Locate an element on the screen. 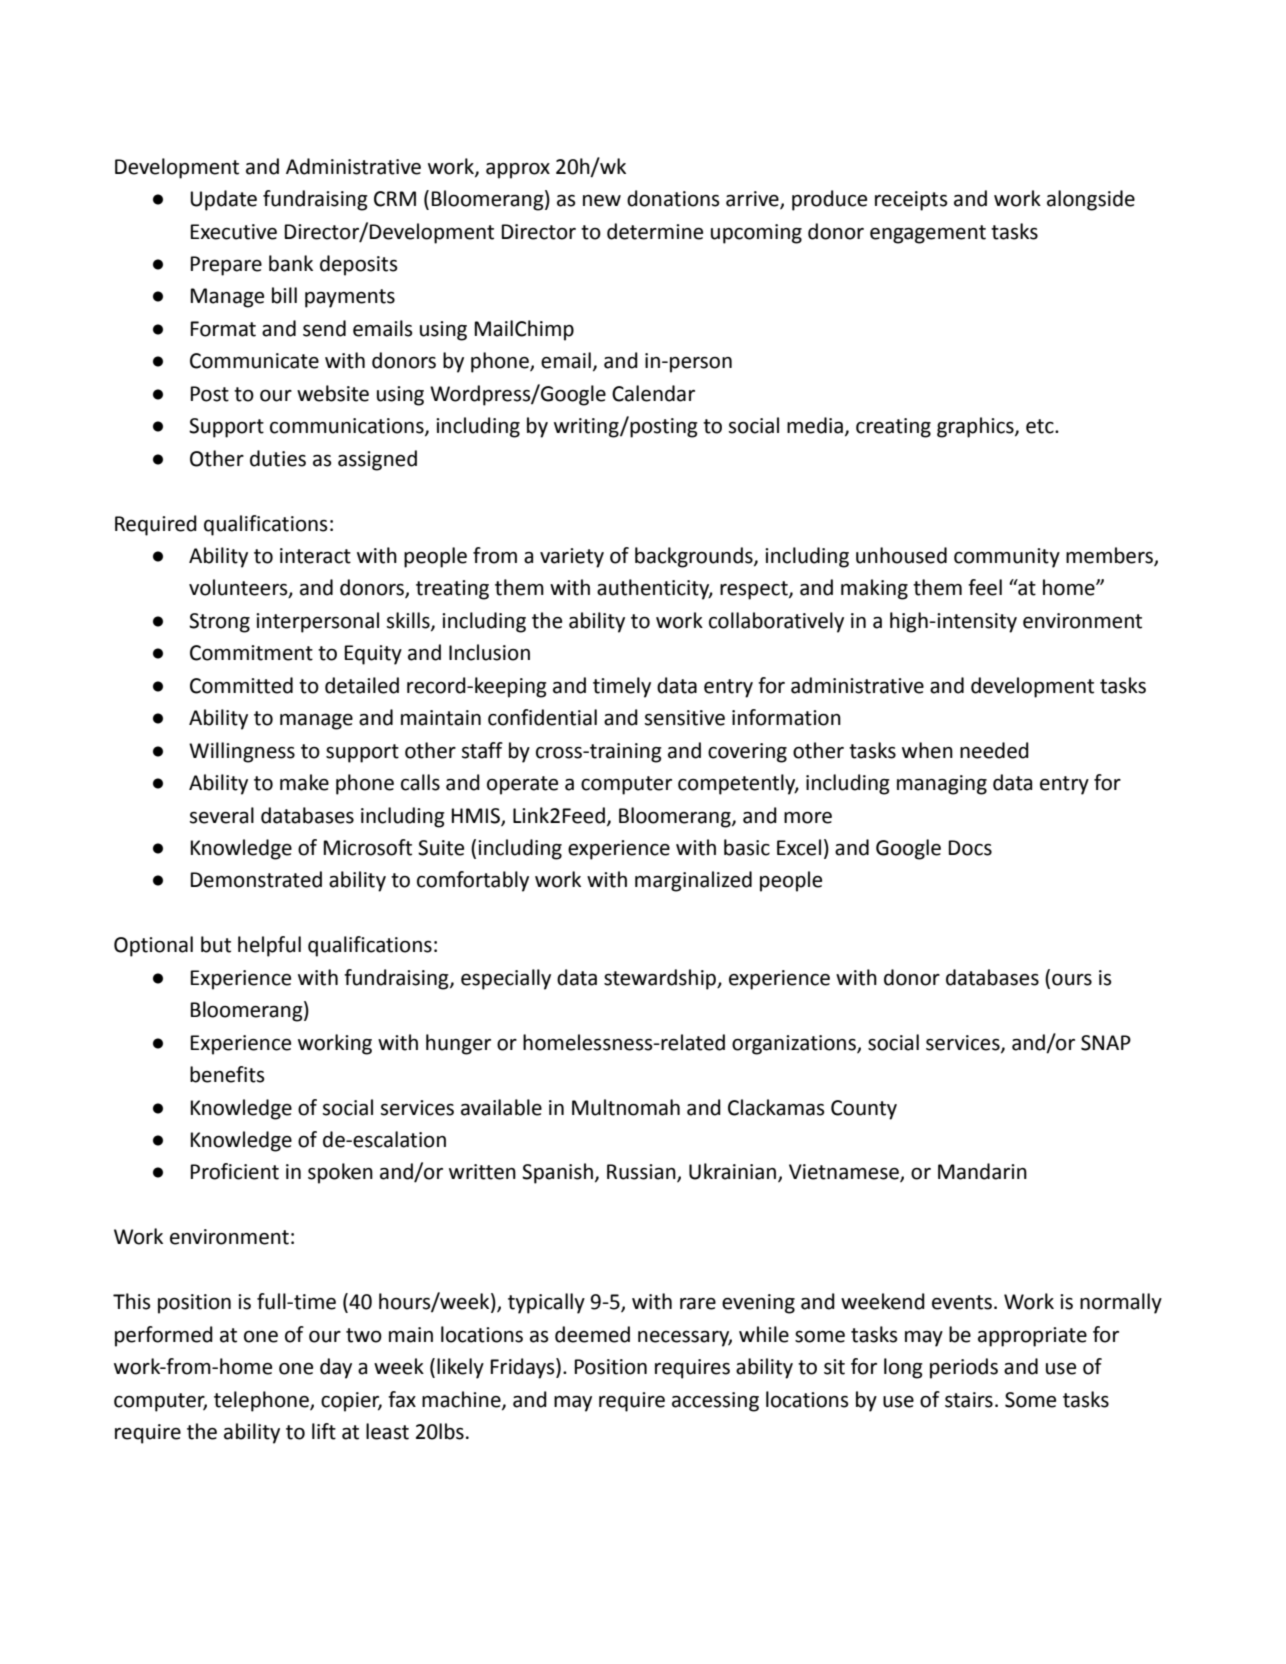 The width and height of the screenshot is (1286, 1664). feel is located at coordinates (985, 587).
